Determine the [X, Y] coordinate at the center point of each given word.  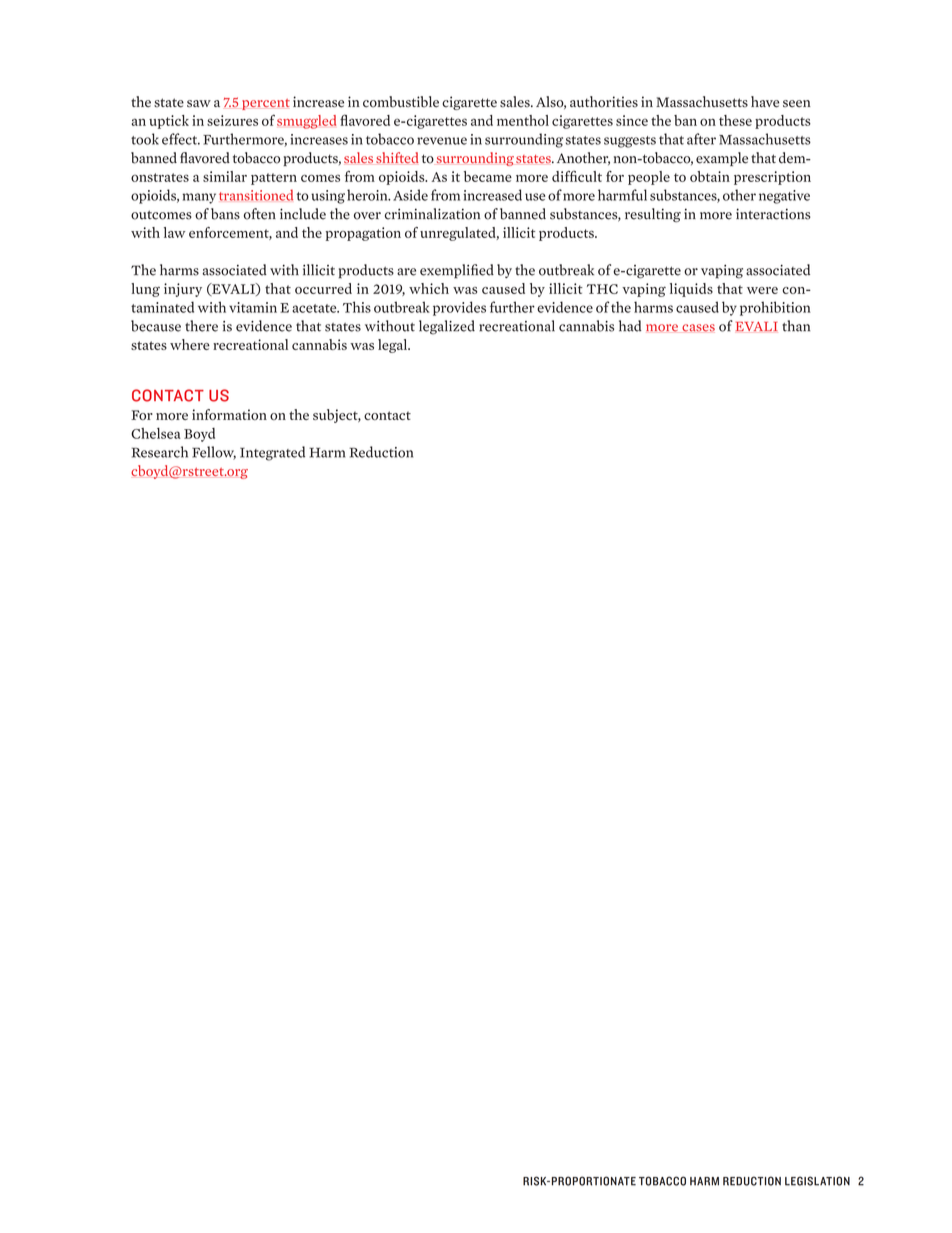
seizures [232, 120]
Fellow [214, 453]
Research [160, 452]
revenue [442, 141]
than [796, 326]
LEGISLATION [817, 1181]
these [735, 120]
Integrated [272, 453]
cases [698, 328]
